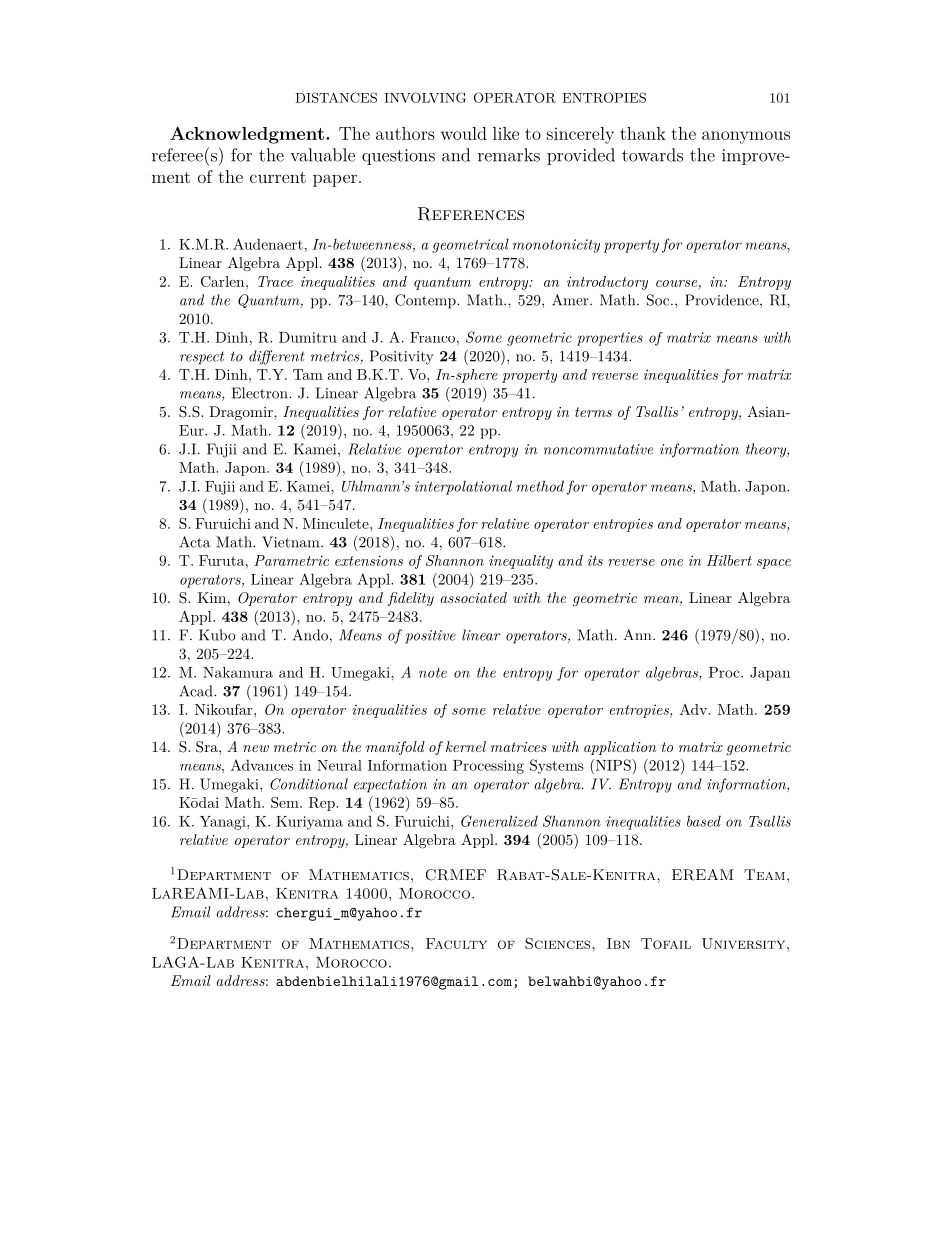 The height and width of the image is (1233, 952). What do you see at coordinates (322, 155) in the image?
I see `valuable` at bounding box center [322, 155].
